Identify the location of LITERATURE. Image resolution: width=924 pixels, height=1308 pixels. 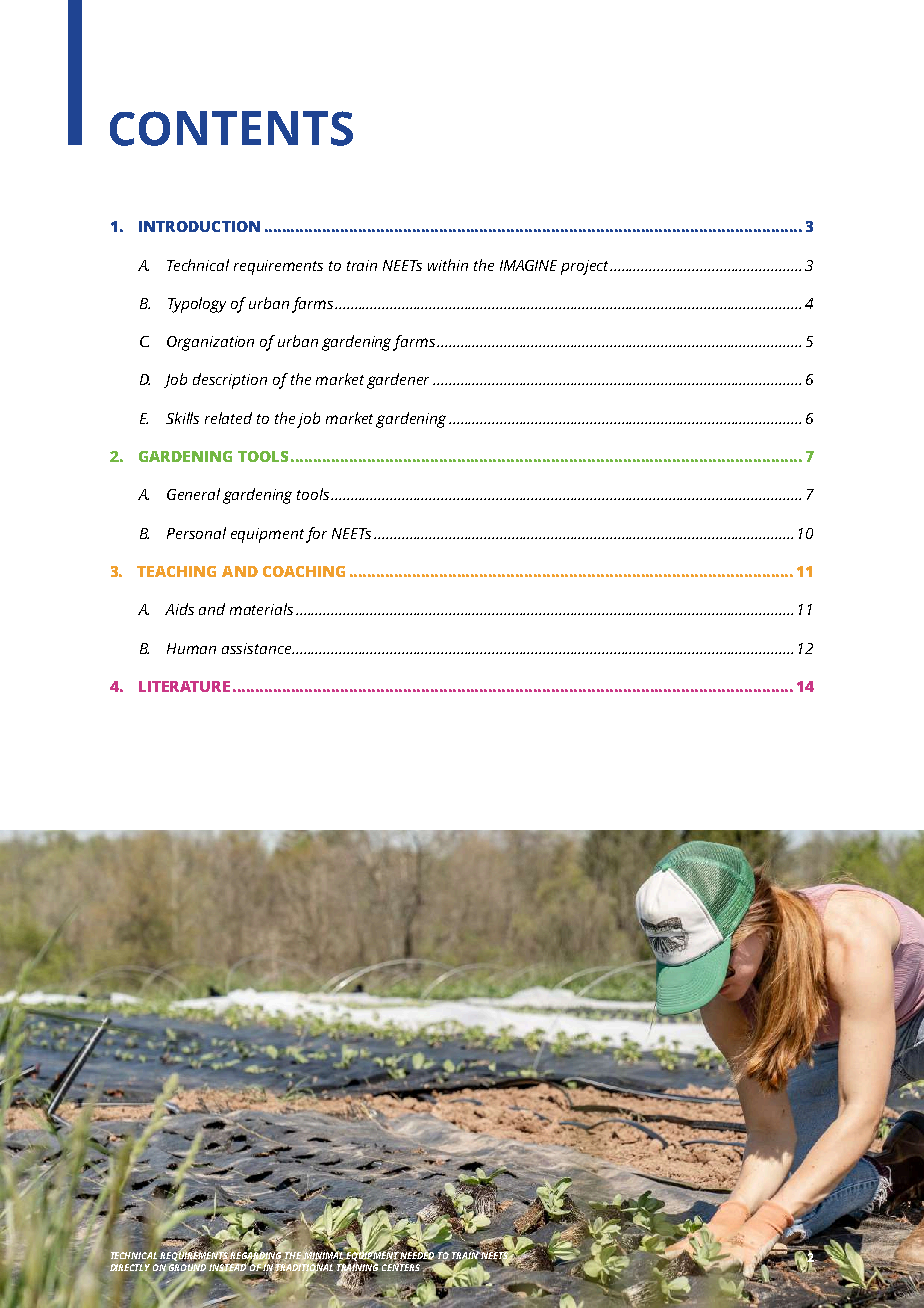
(184, 686).
